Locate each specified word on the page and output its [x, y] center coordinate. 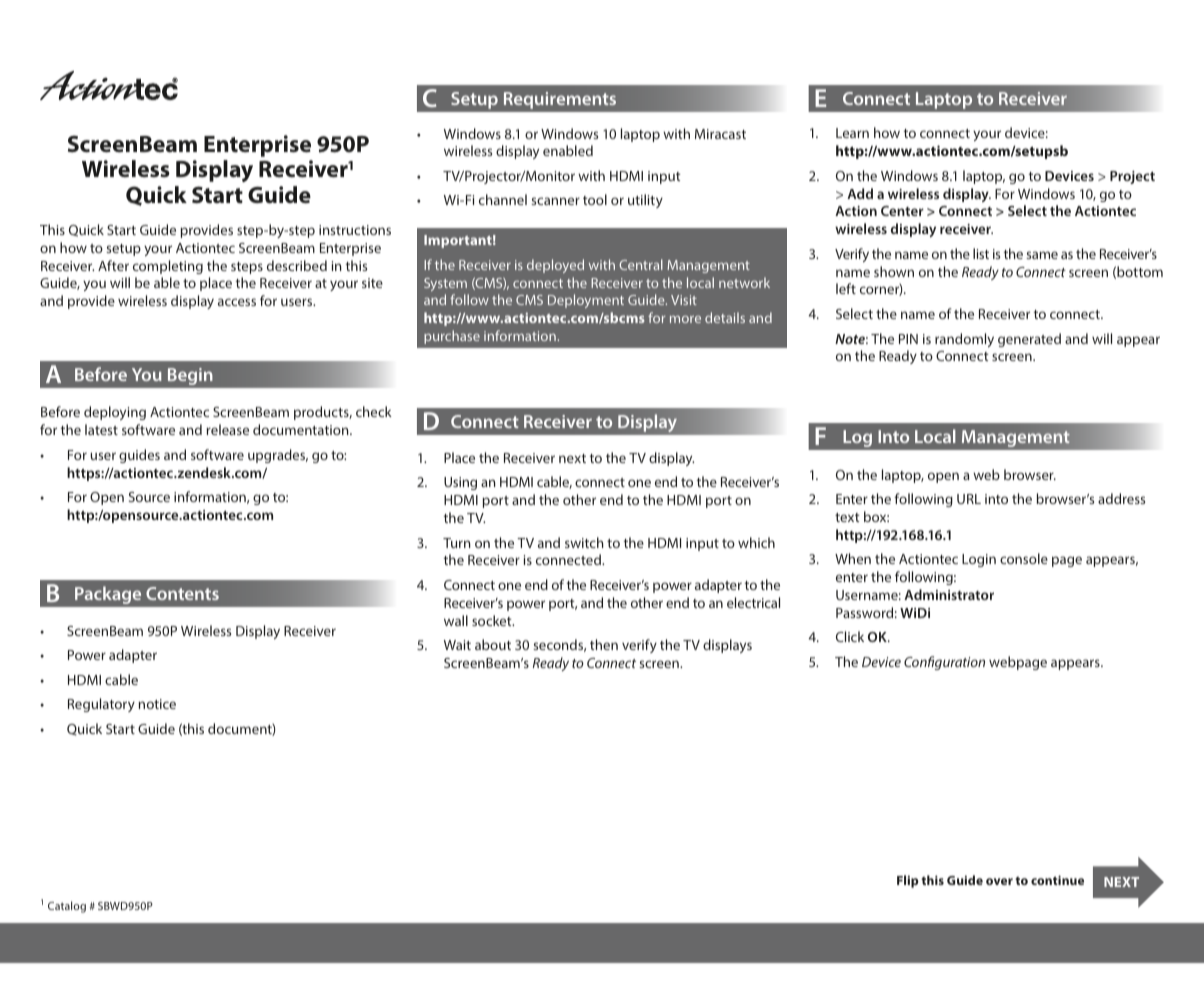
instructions [355, 230]
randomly [964, 340]
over [999, 881]
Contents [182, 593]
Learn [852, 133]
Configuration [944, 663]
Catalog [67, 907]
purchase [452, 337]
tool [595, 199]
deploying [115, 413]
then [604, 644]
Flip [908, 881]
